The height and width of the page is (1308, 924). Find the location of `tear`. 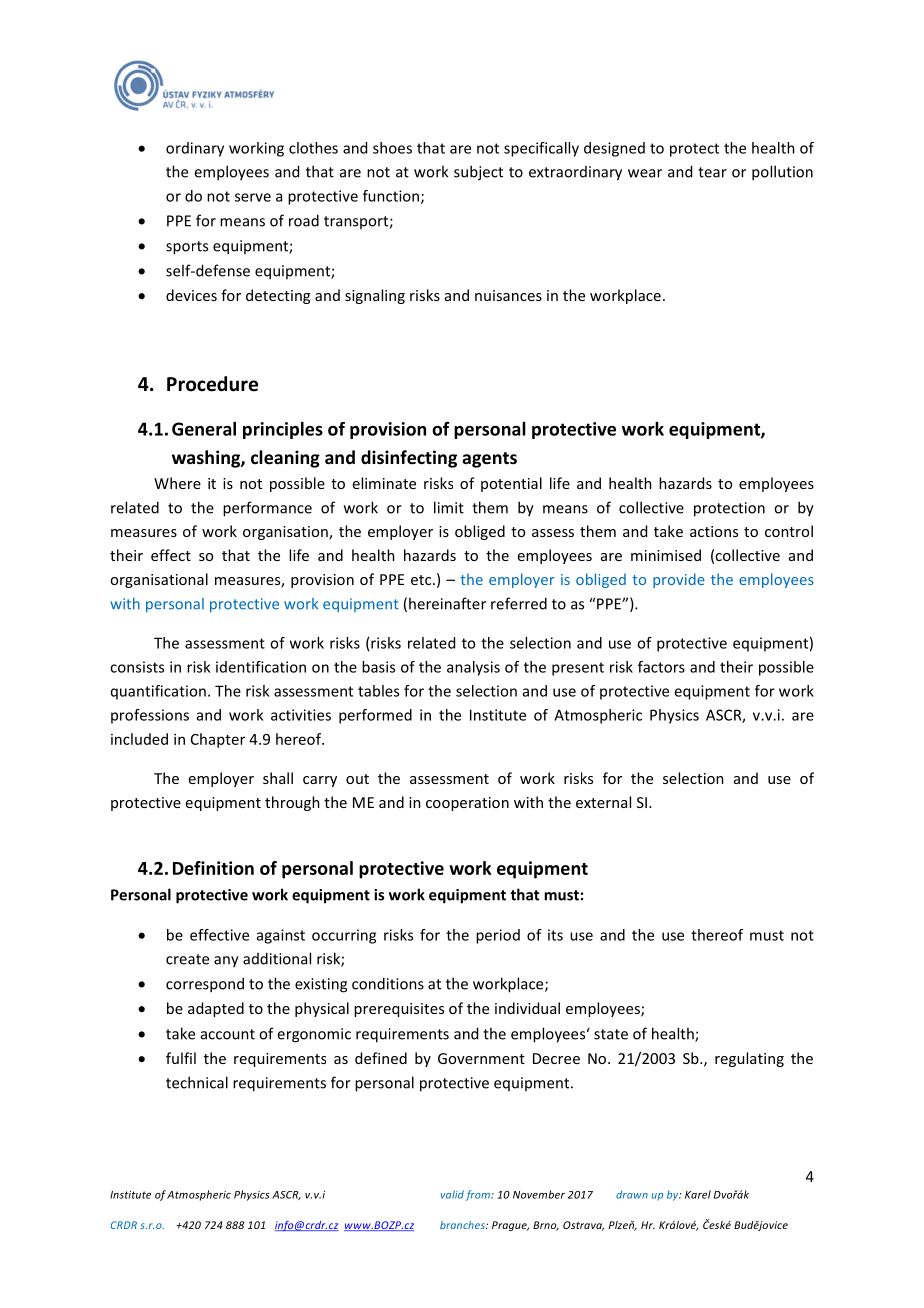

tear is located at coordinates (712, 172).
